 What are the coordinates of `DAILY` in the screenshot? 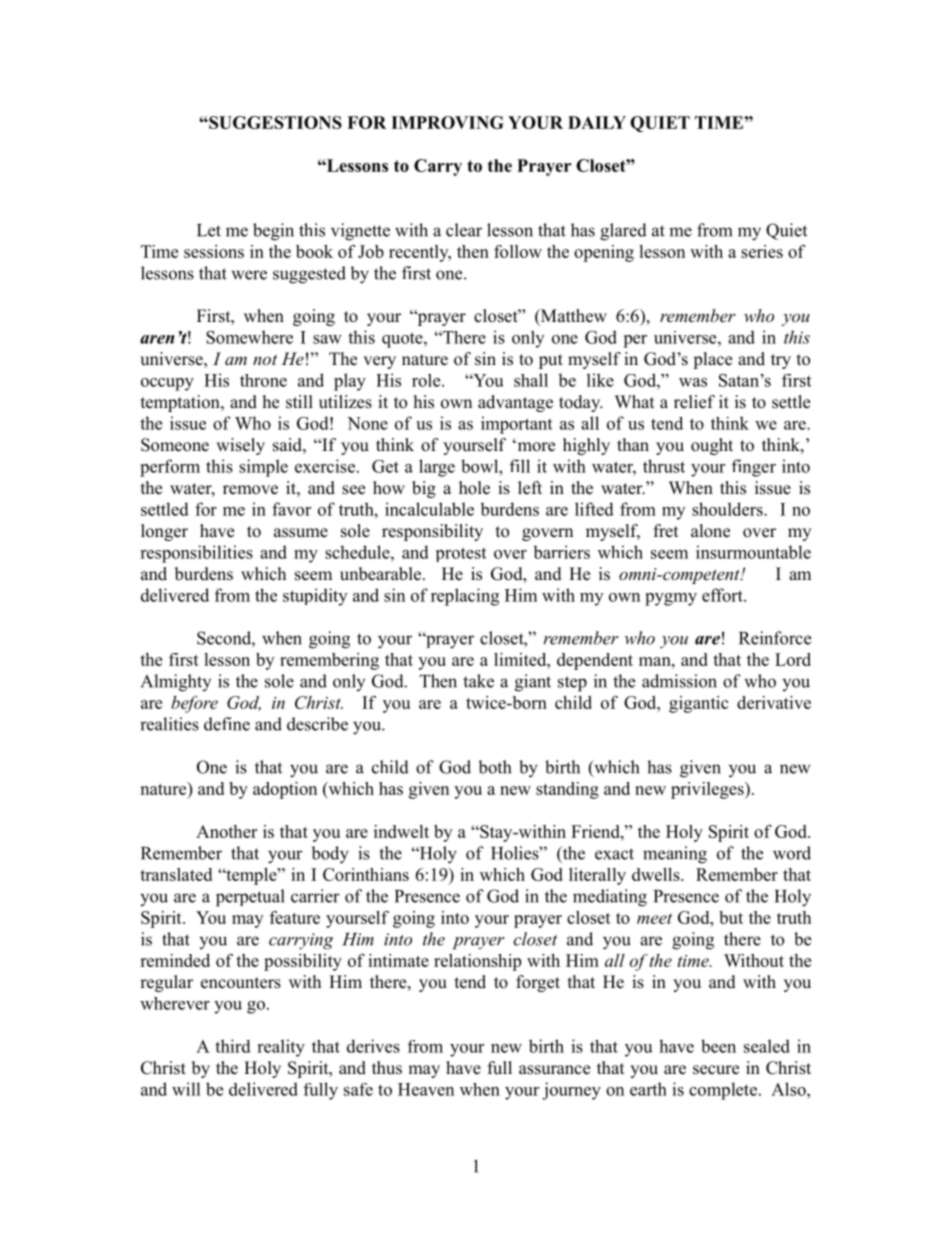 It's located at (597, 122).
